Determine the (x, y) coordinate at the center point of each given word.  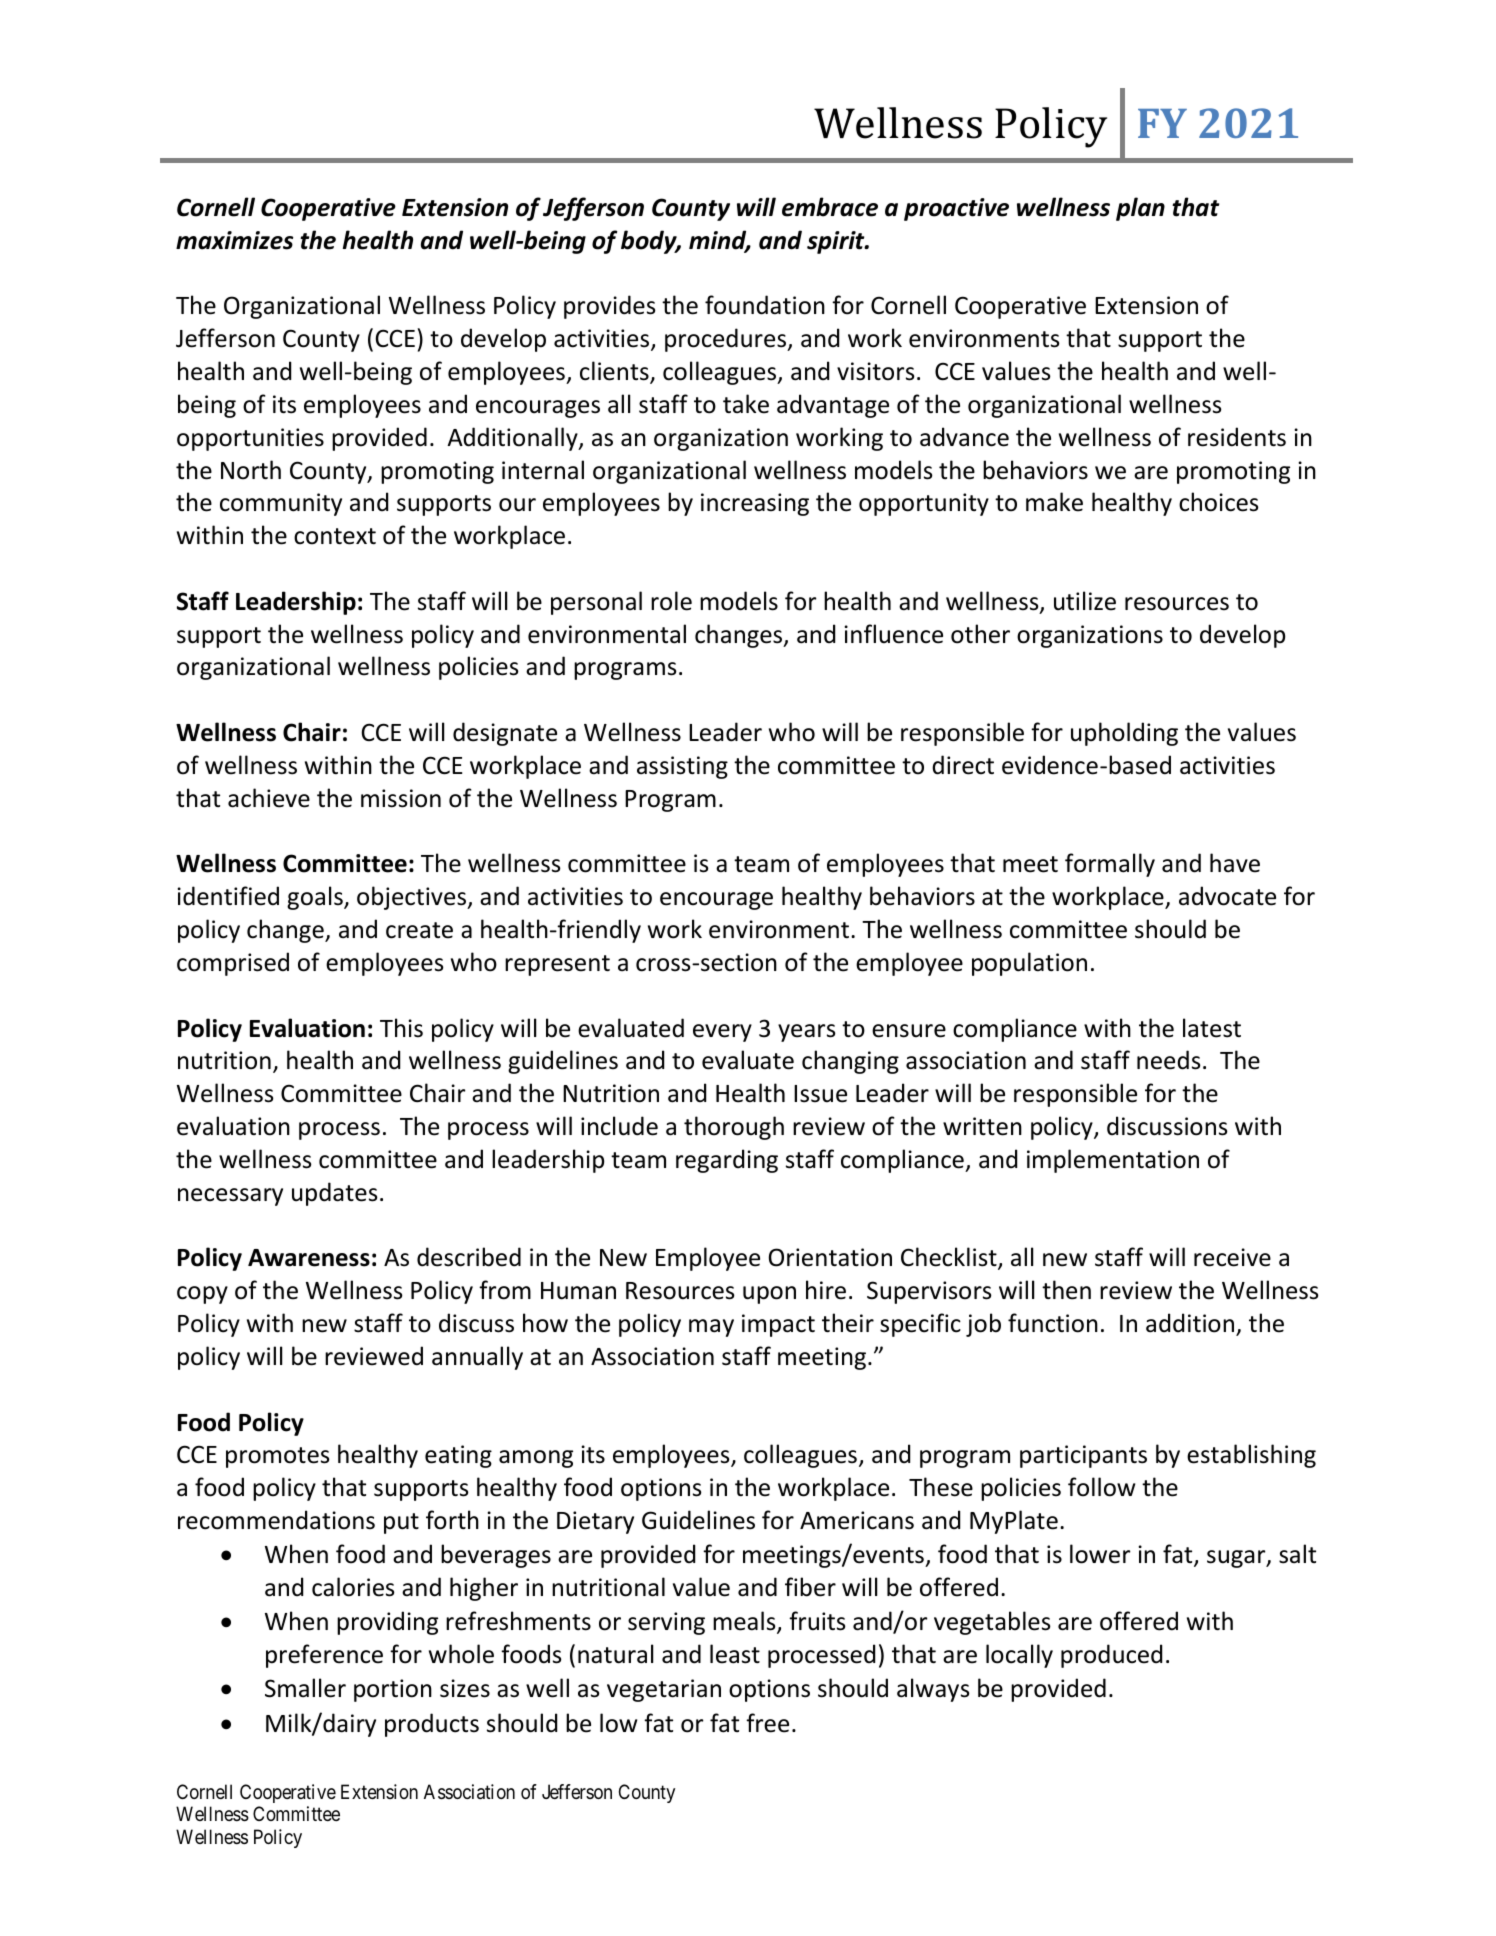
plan (1140, 209)
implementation (1113, 1161)
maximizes (234, 240)
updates (335, 1194)
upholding (1124, 734)
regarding (727, 1161)
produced (1111, 1656)
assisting (682, 767)
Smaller (305, 1688)
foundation (765, 305)
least (735, 1654)
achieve (269, 798)
